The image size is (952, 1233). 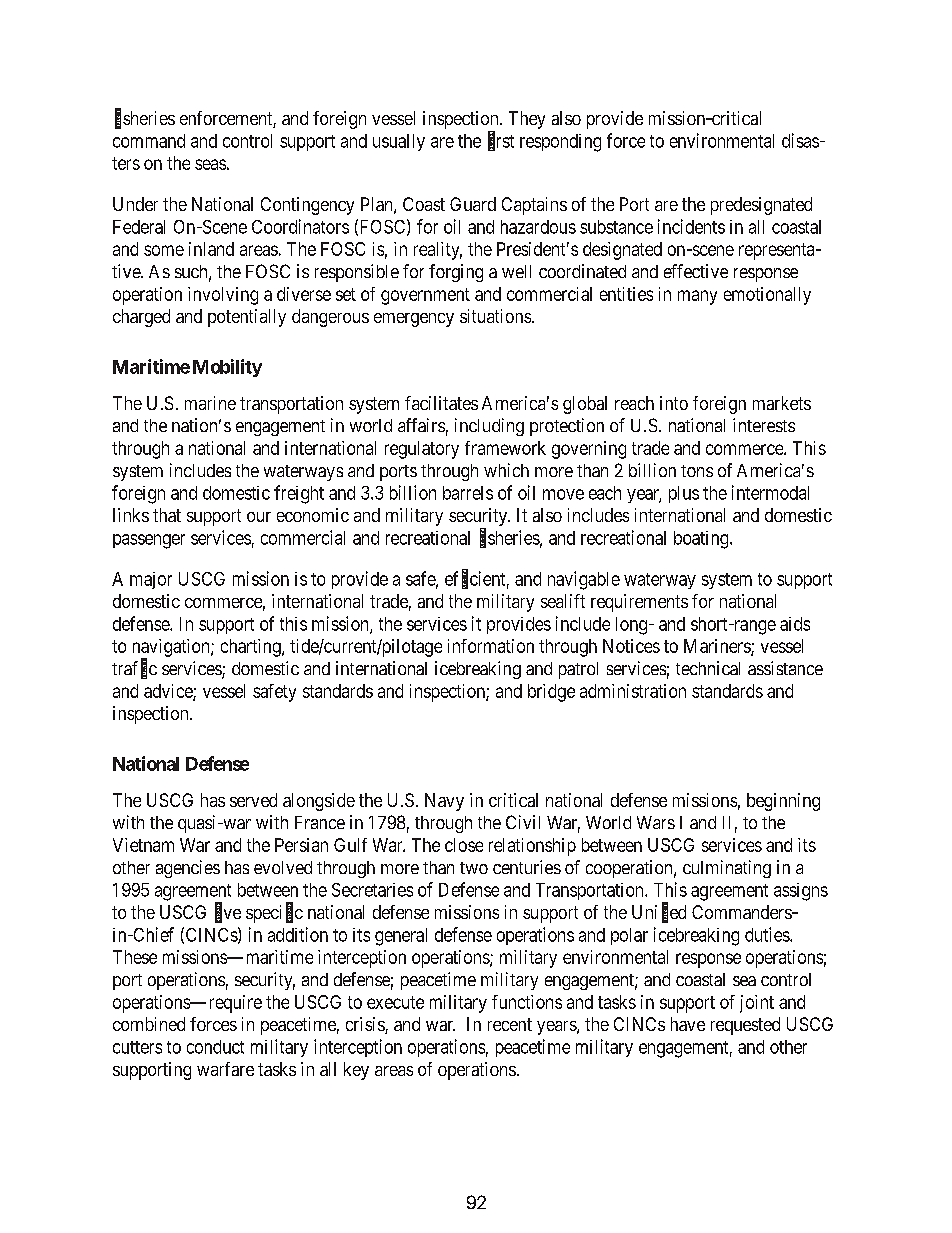 I want to click on served, so click(x=253, y=800).
